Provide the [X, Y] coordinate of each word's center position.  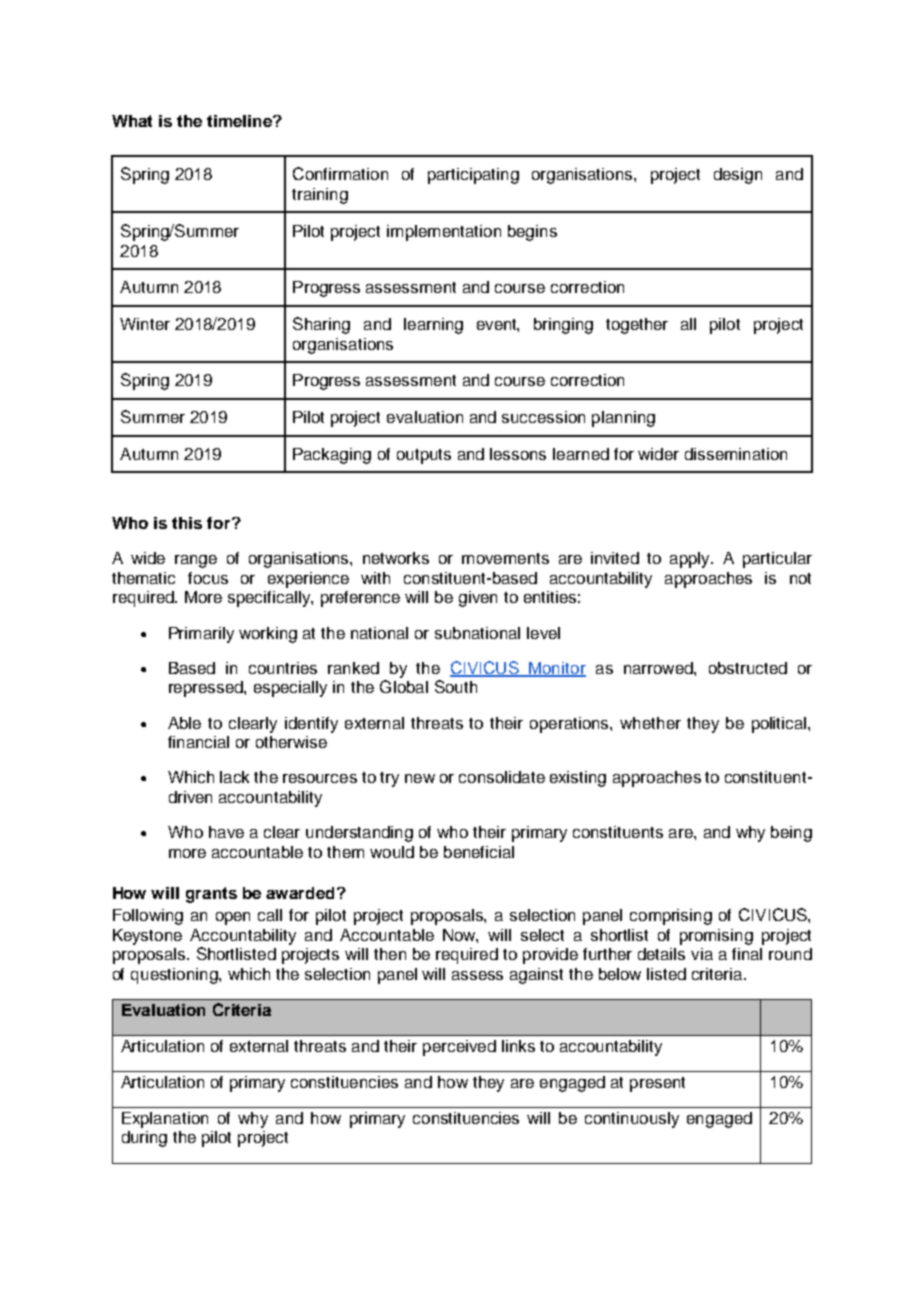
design [738, 176]
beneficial [479, 852]
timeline [240, 121]
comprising [671, 917]
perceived [459, 1048]
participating [473, 176]
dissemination [736, 454]
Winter [145, 324]
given [478, 599]
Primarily [201, 635]
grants [211, 895]
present [657, 1084]
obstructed [748, 668]
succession [543, 417]
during [144, 1139]
